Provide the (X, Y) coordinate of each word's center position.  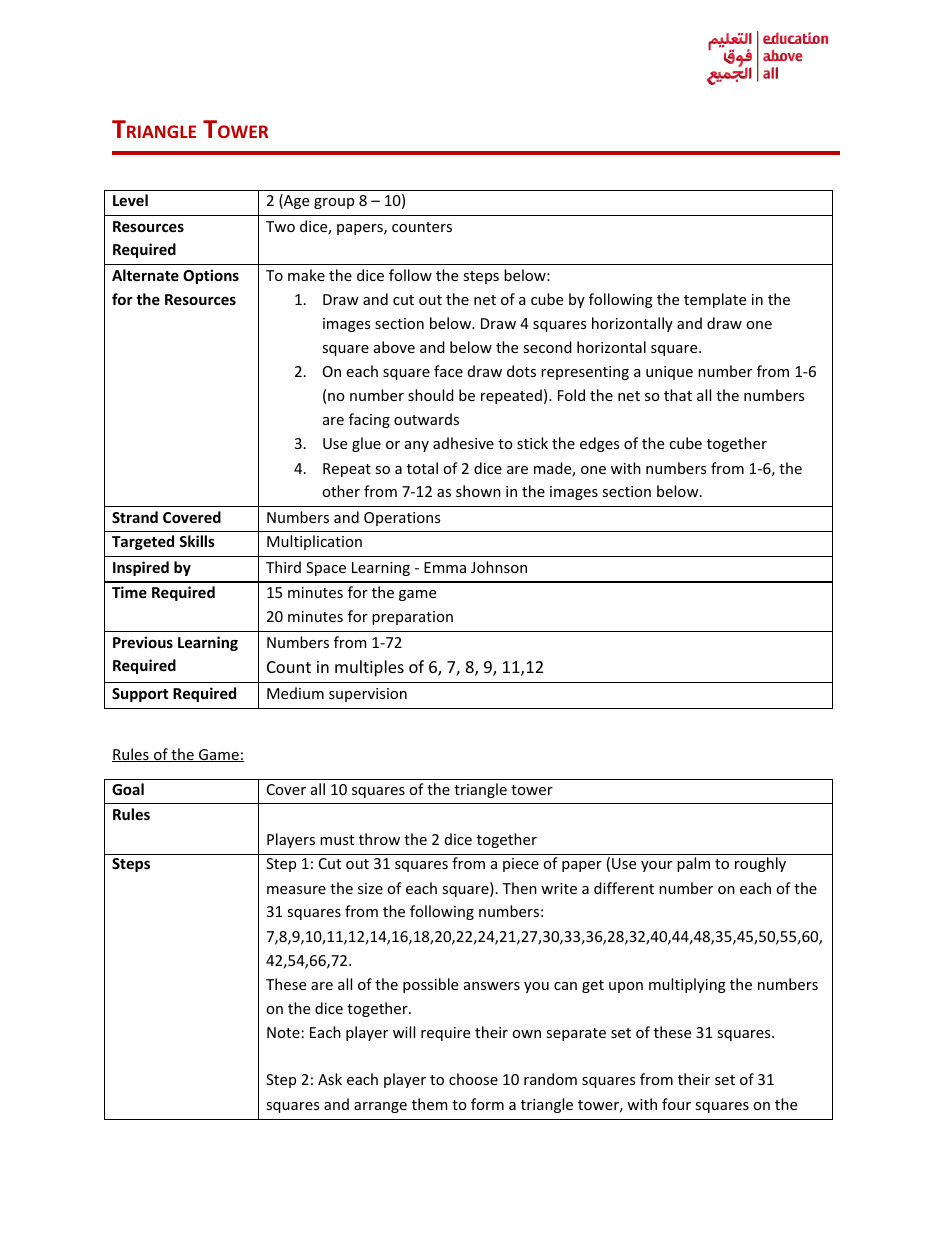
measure (296, 890)
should (431, 395)
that (678, 395)
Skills (197, 541)
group (334, 203)
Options (211, 276)
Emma (445, 567)
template (715, 300)
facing (369, 420)
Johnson (499, 567)
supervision (368, 695)
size (370, 888)
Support (140, 695)
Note (283, 1032)
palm (693, 864)
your (656, 866)
